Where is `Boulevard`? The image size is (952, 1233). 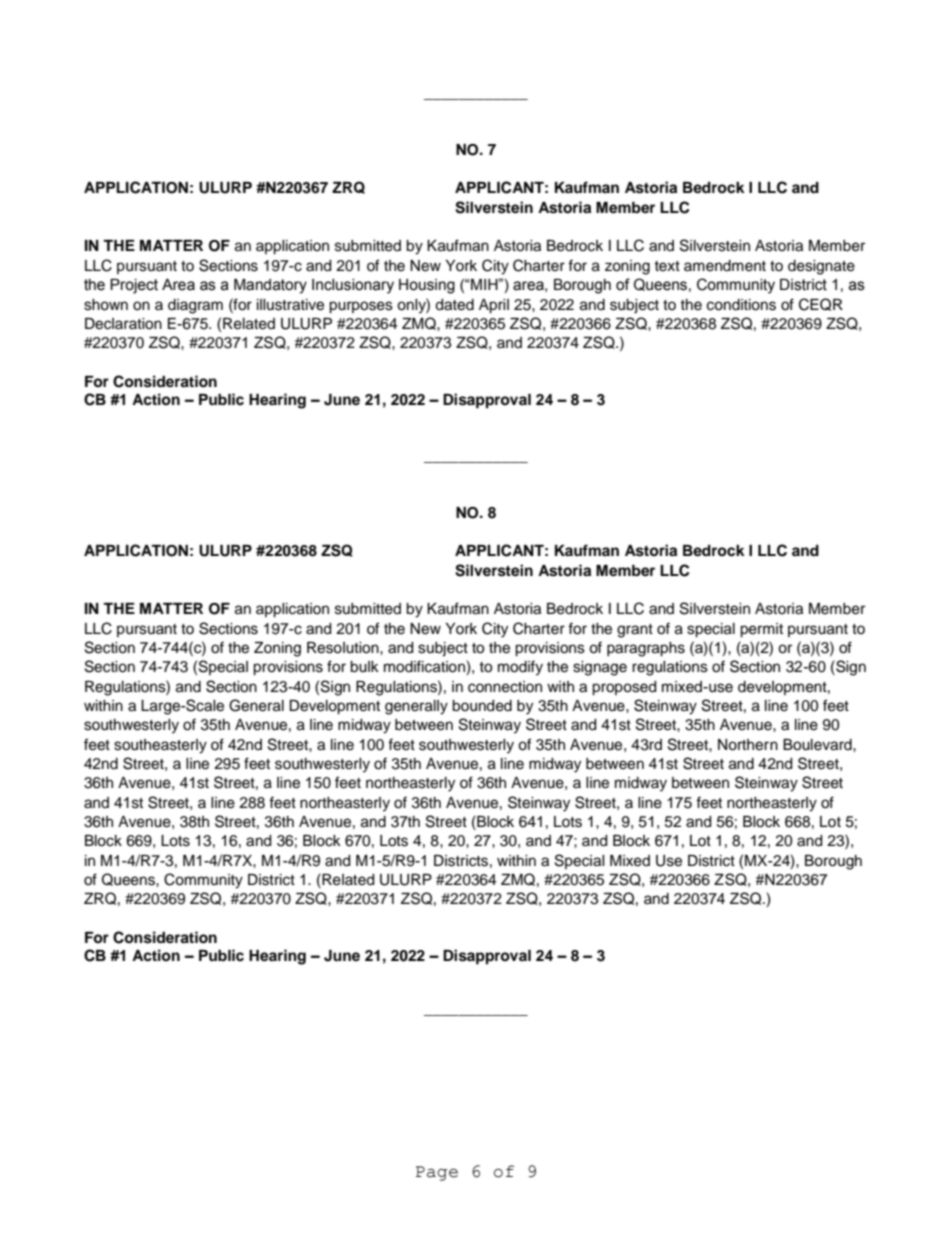 Boulevard is located at coordinates (818, 745).
